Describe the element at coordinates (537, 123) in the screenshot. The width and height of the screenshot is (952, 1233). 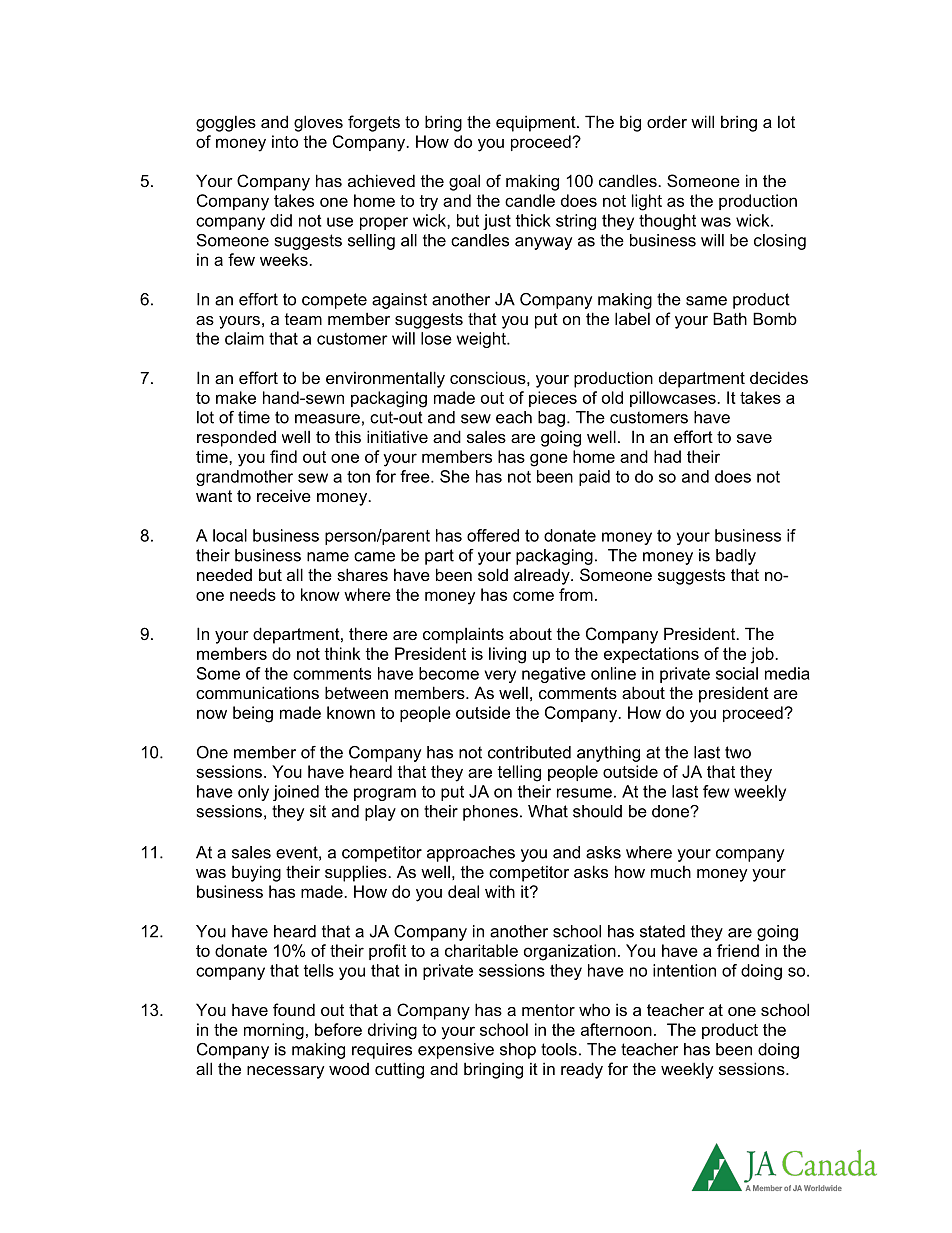
I see `equipment` at that location.
